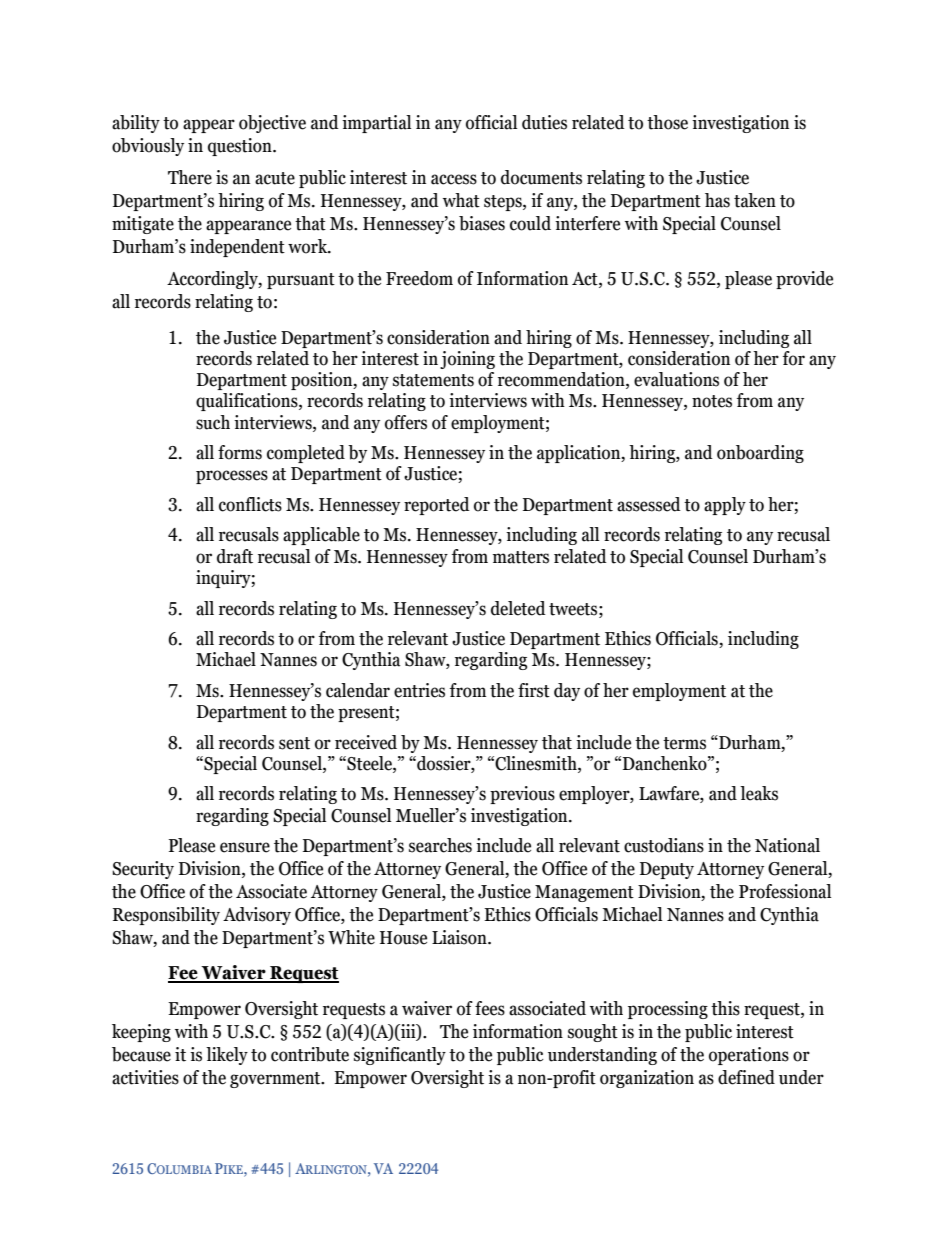 The width and height of the screenshot is (952, 1233). Describe the element at coordinates (227, 1056) in the screenshot. I see `likely` at that location.
